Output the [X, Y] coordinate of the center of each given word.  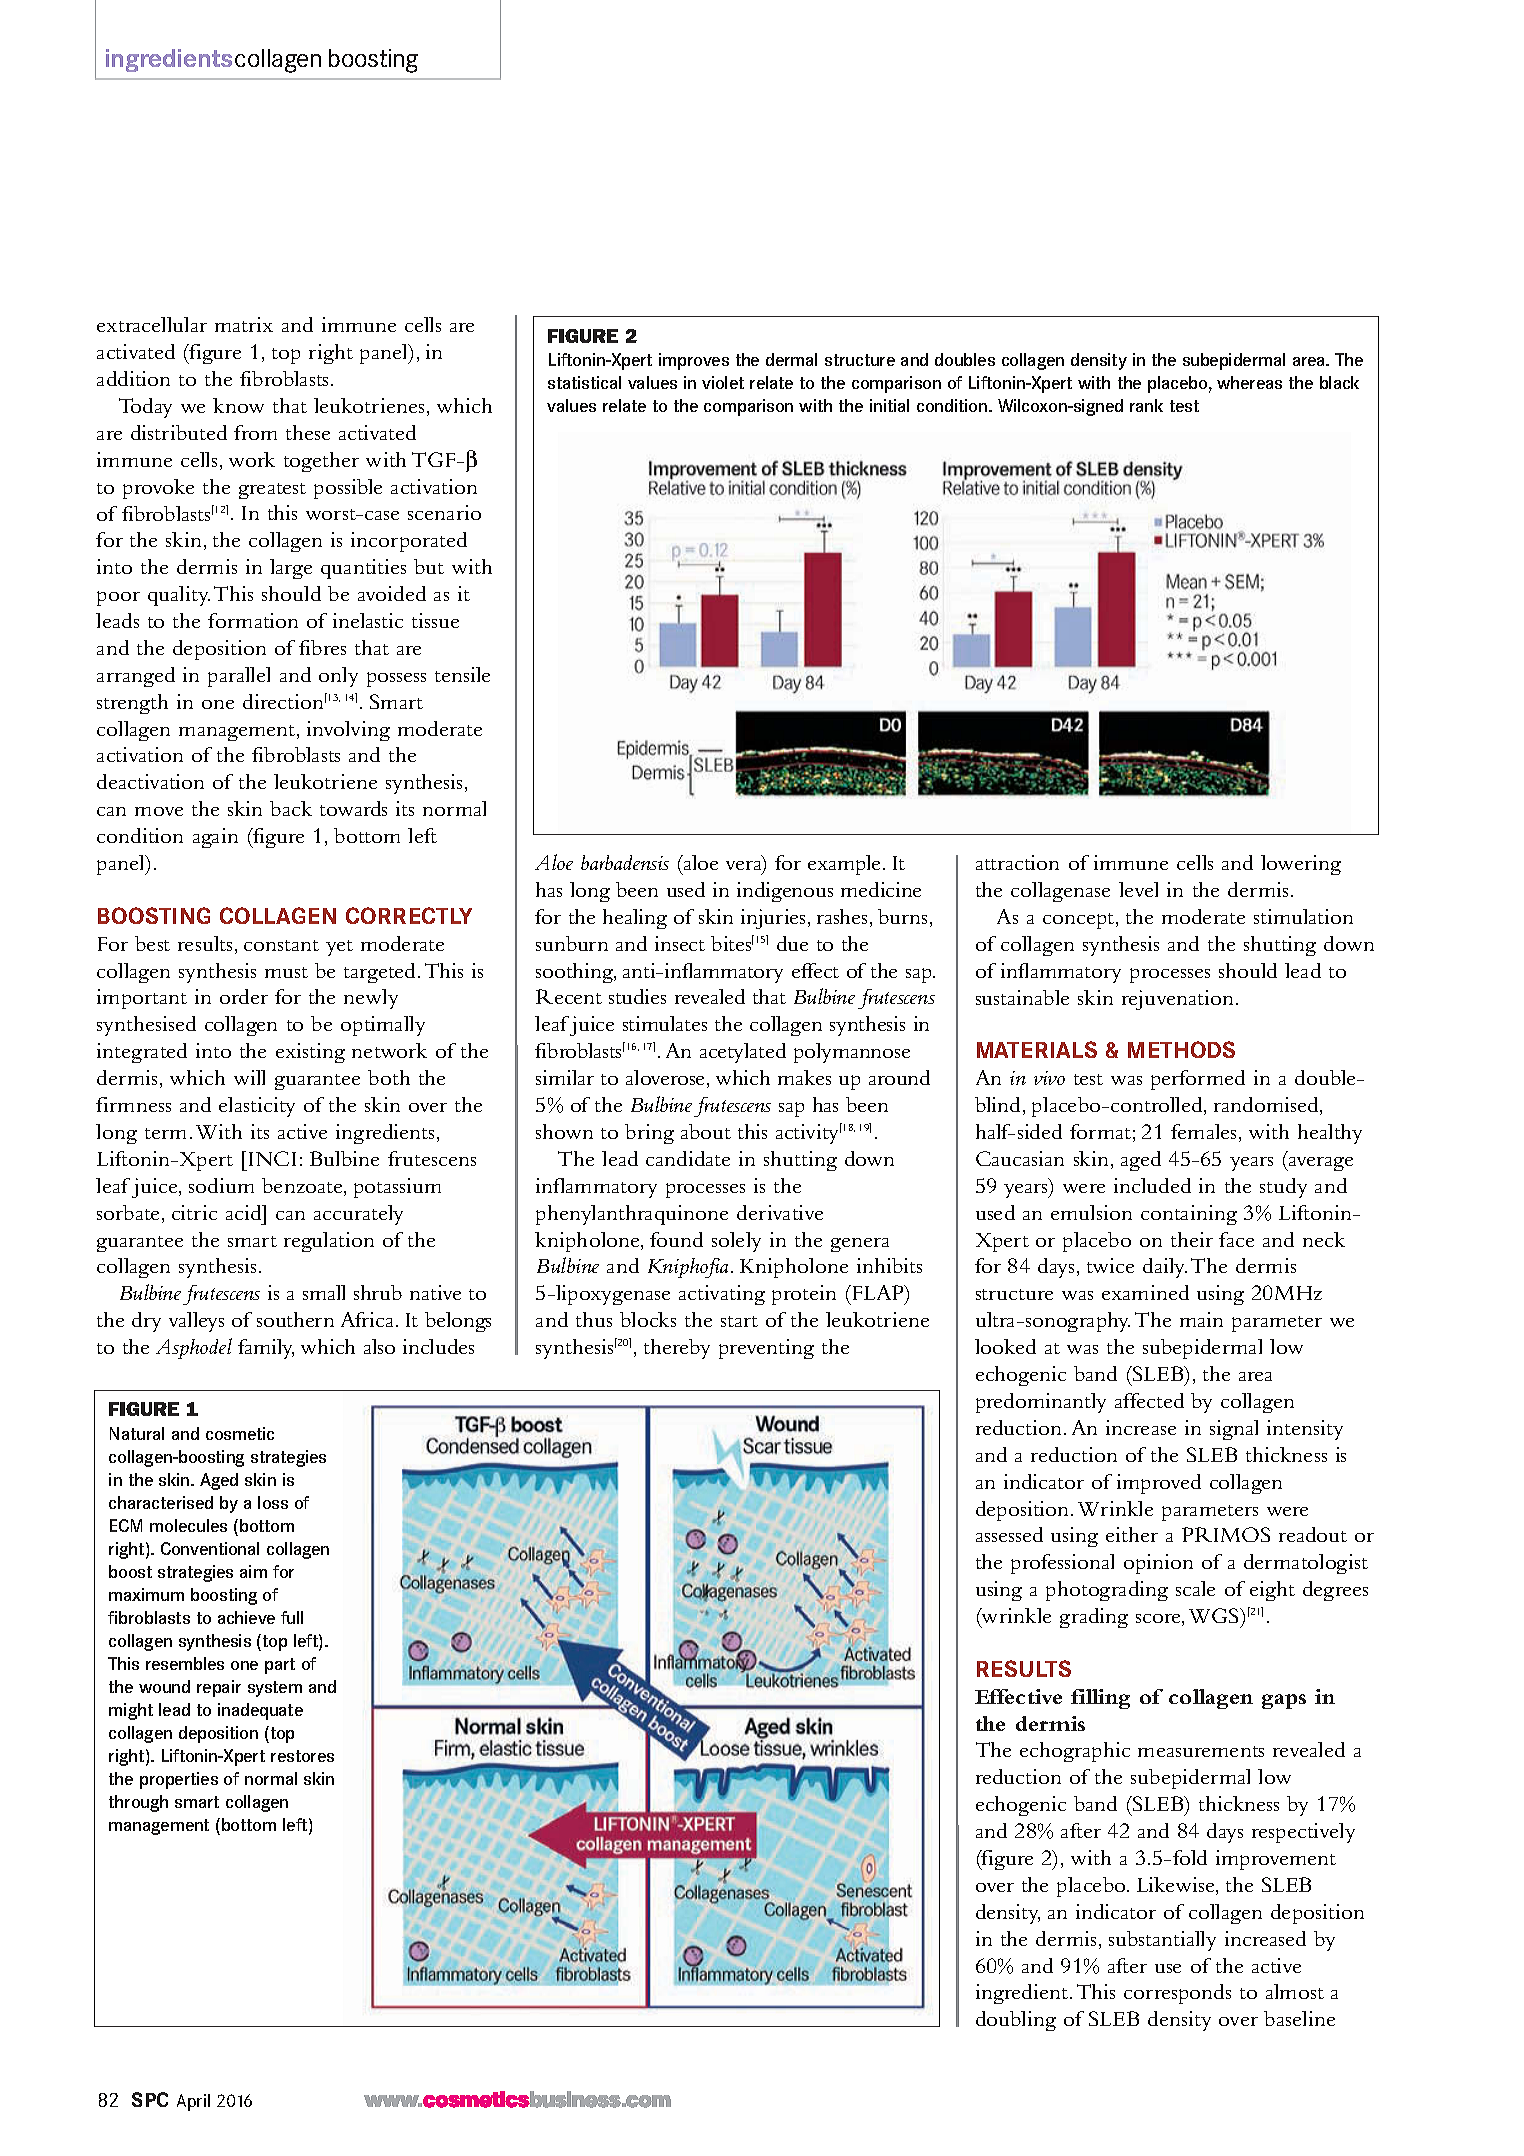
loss [273, 1502]
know [238, 405]
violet [723, 382]
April [193, 2102]
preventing [766, 1349]
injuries [773, 919]
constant [281, 945]
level [1138, 889]
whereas [1249, 382]
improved [1159, 1484]
